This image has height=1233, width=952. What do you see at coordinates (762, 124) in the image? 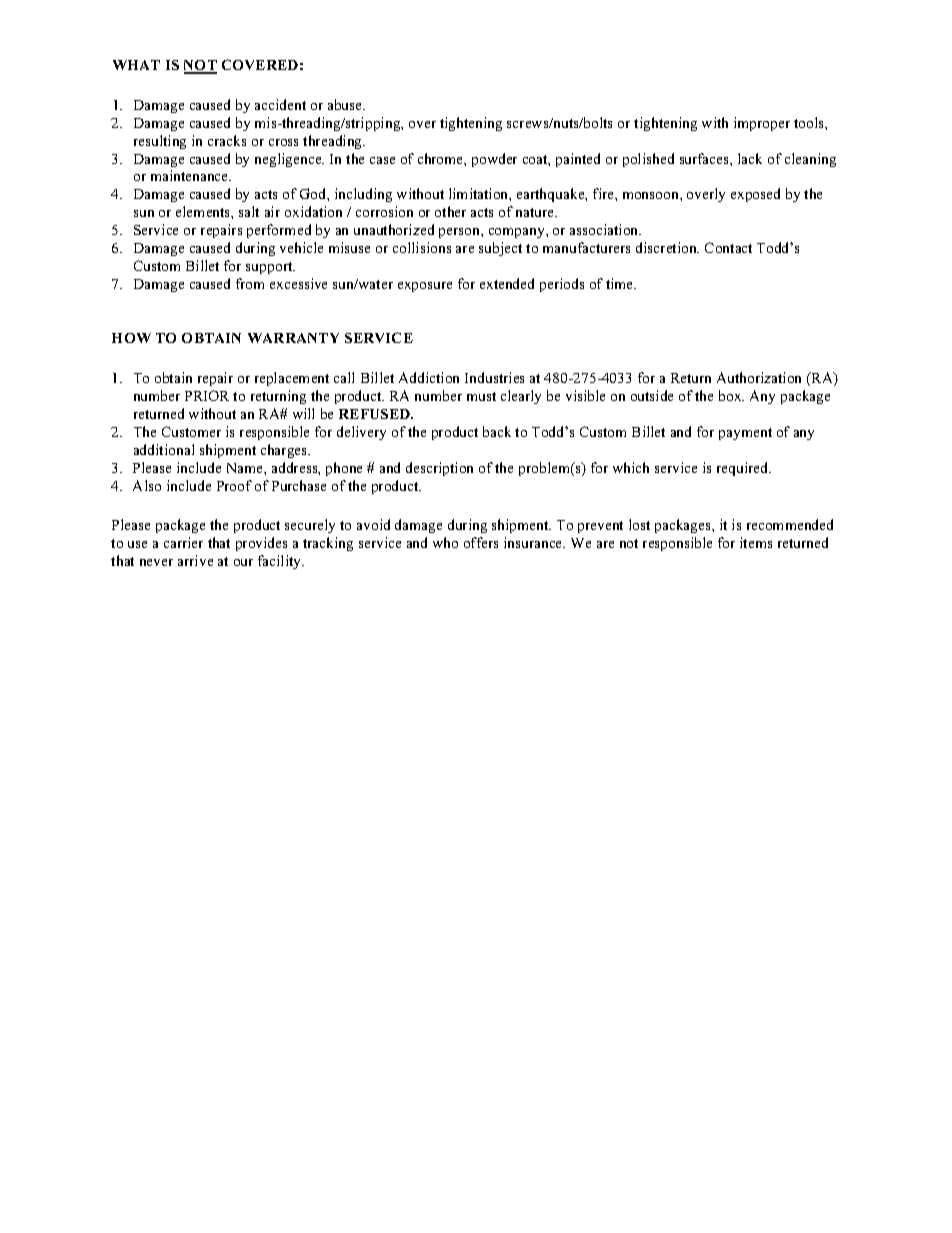
I see `improper` at bounding box center [762, 124].
